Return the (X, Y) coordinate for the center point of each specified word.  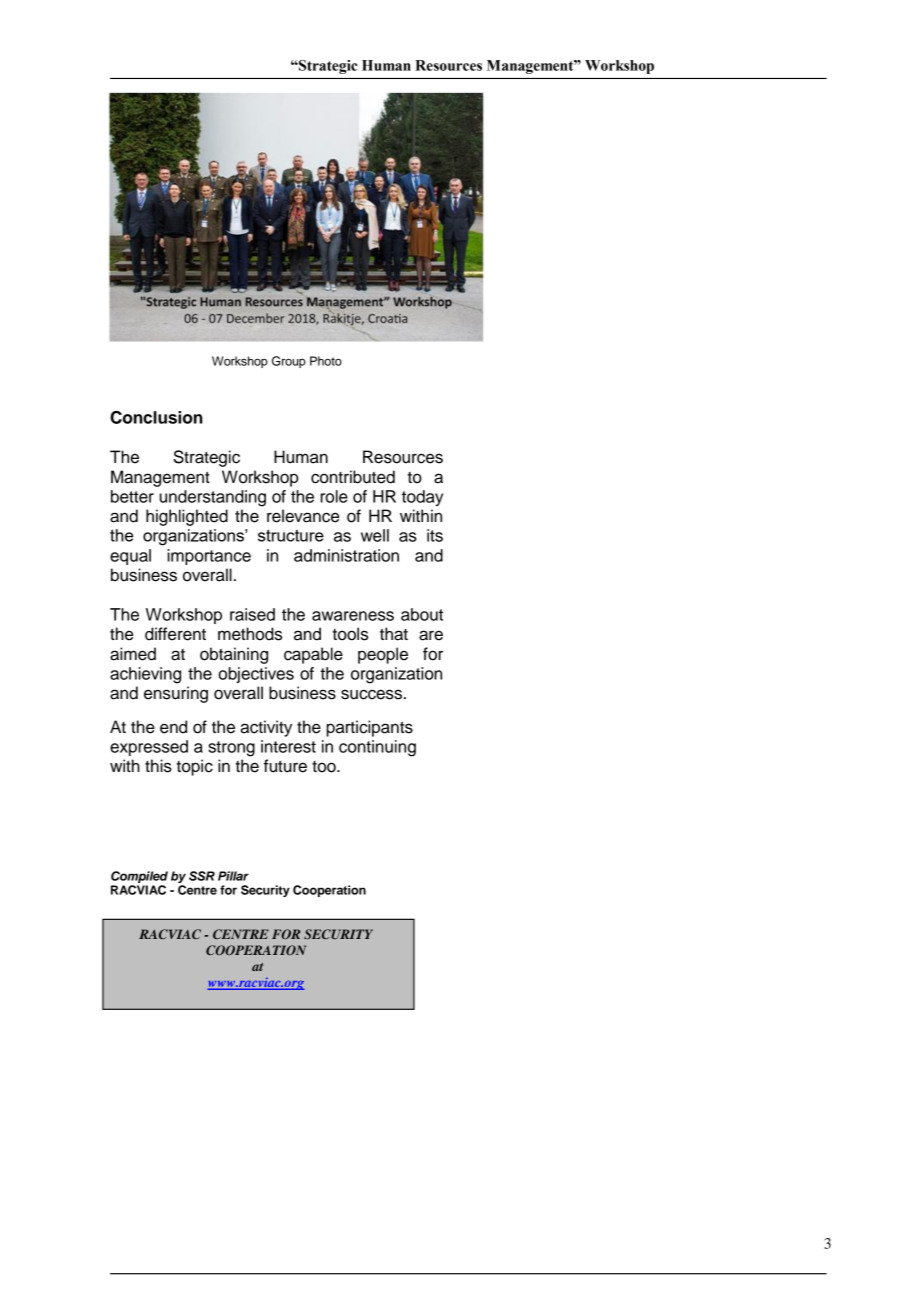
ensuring (176, 694)
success (371, 694)
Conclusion (156, 417)
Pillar (233, 876)
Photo (326, 361)
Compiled (139, 877)
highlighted (187, 517)
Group (289, 362)
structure (291, 535)
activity (266, 728)
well (375, 535)
